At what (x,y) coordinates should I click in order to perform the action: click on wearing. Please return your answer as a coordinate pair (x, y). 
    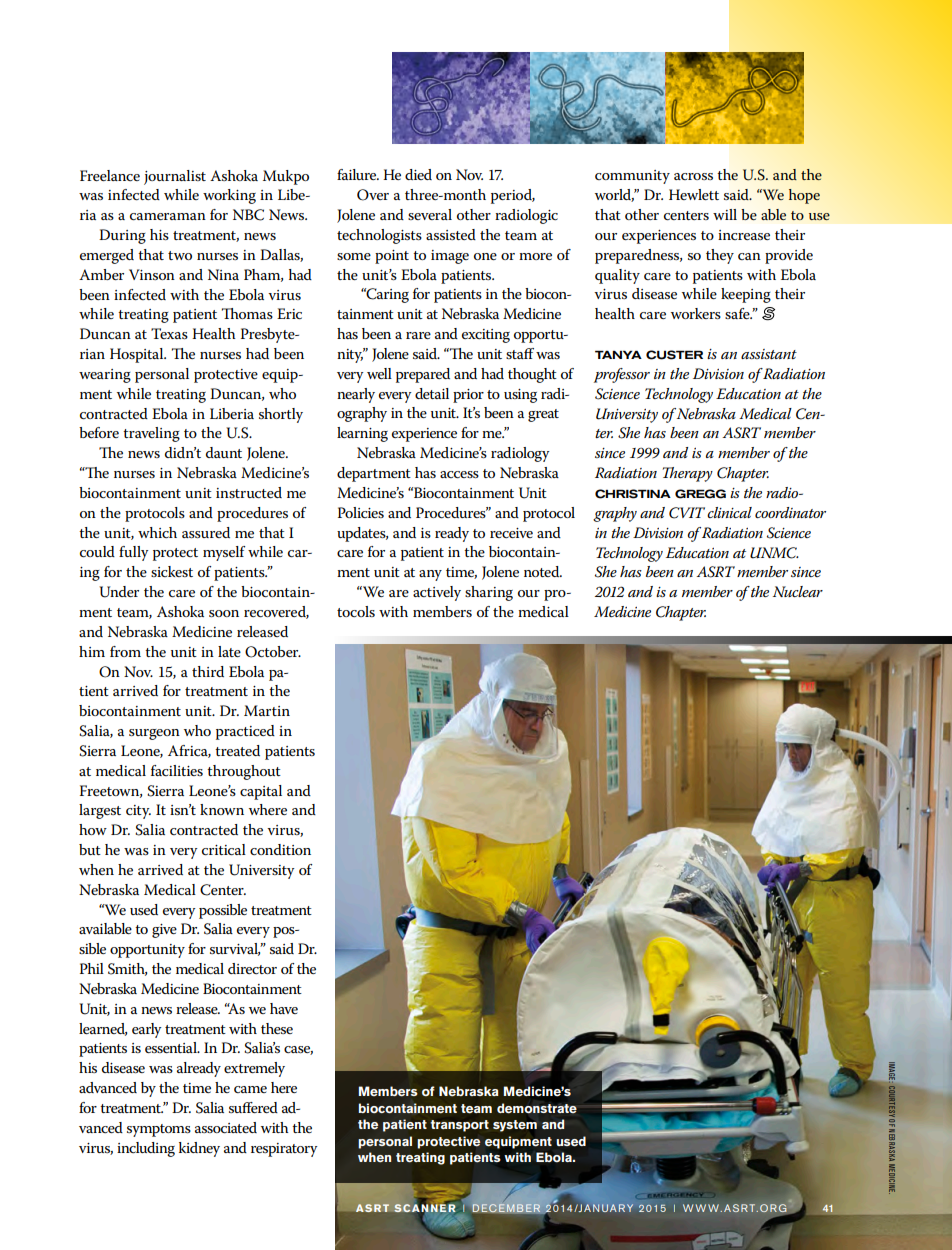
    Looking at the image, I should click on (105, 376).
